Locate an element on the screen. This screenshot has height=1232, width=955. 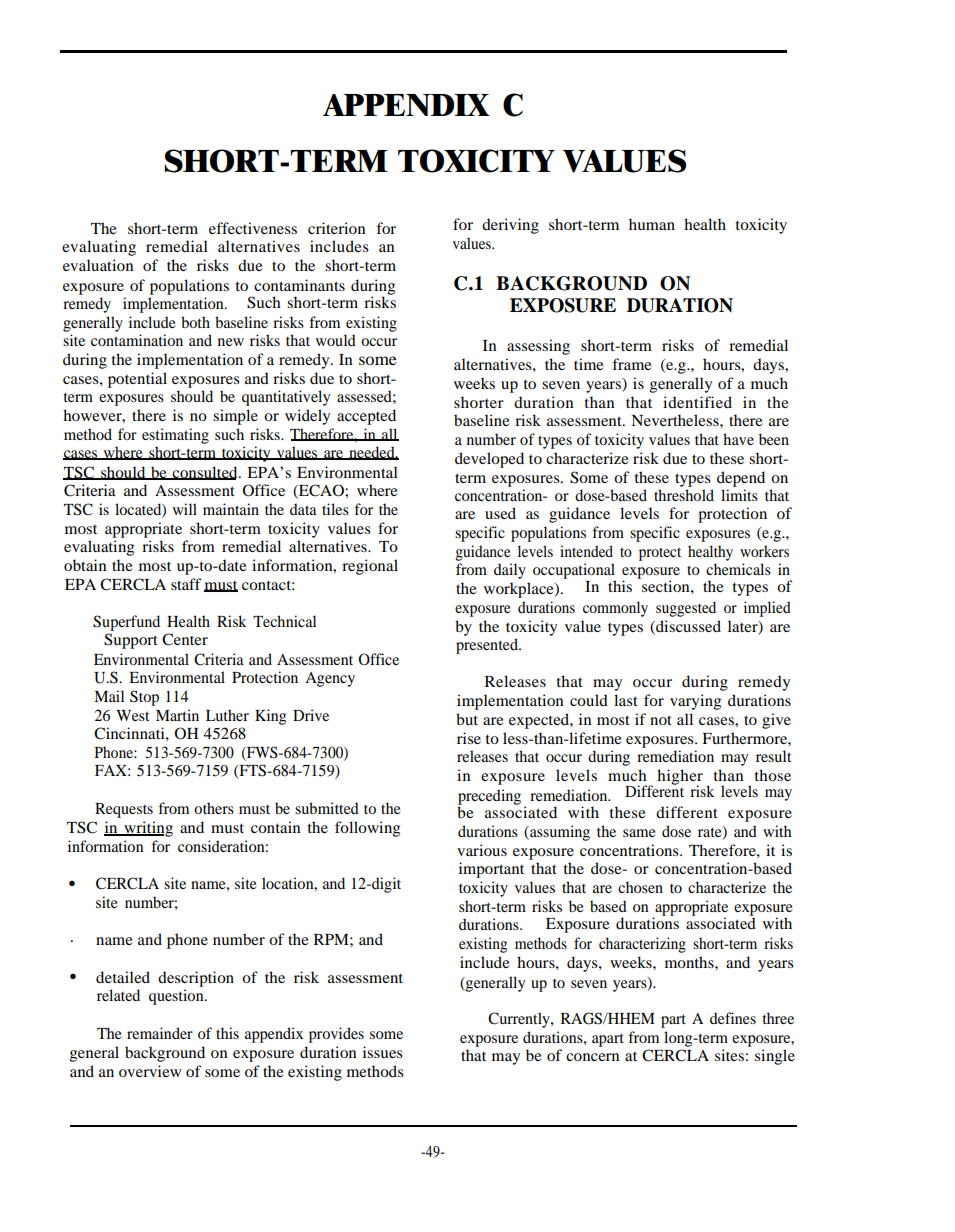
issues is located at coordinates (383, 1052).
